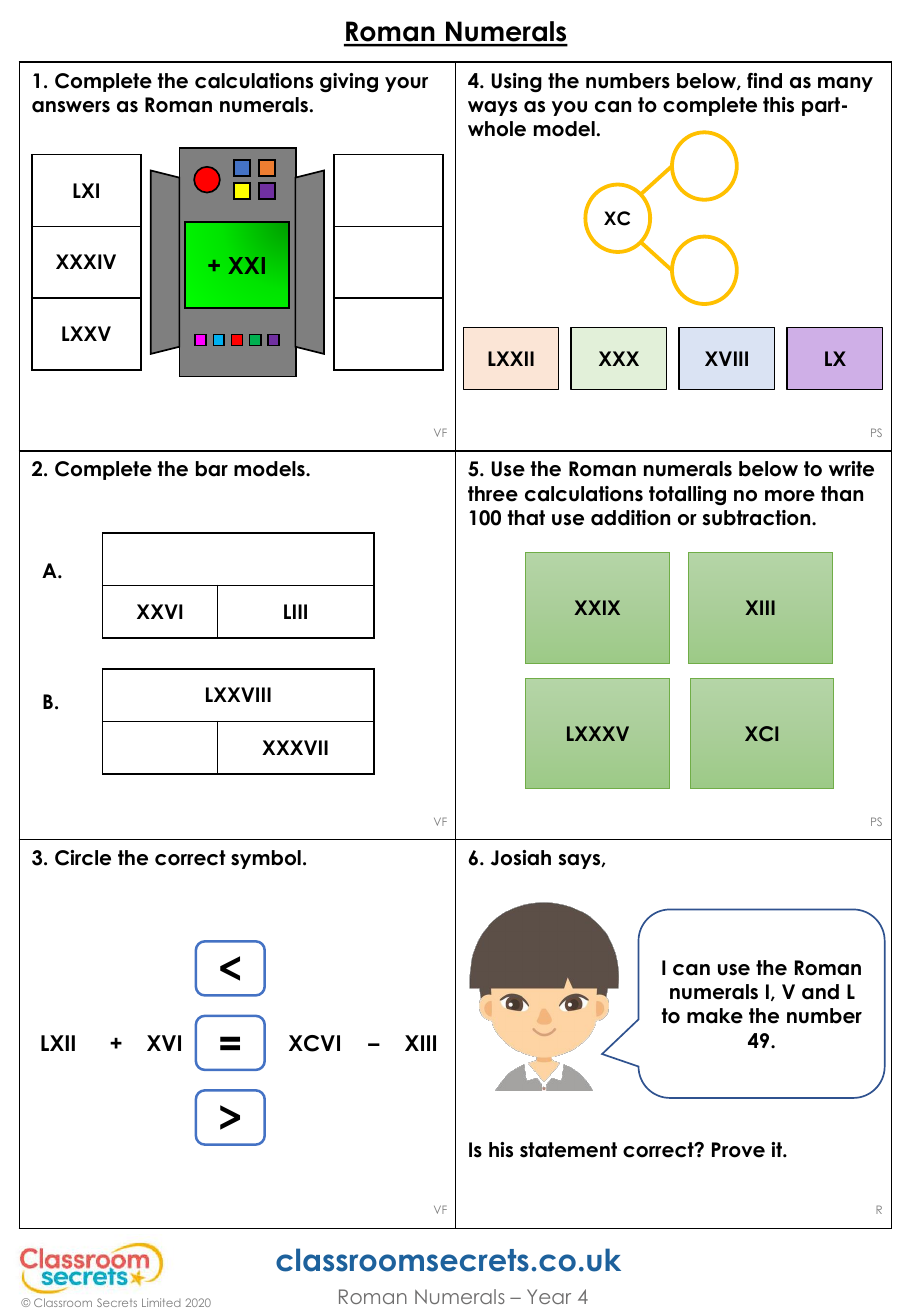 The image size is (911, 1316). Describe the element at coordinates (493, 494) in the image. I see `three` at that location.
